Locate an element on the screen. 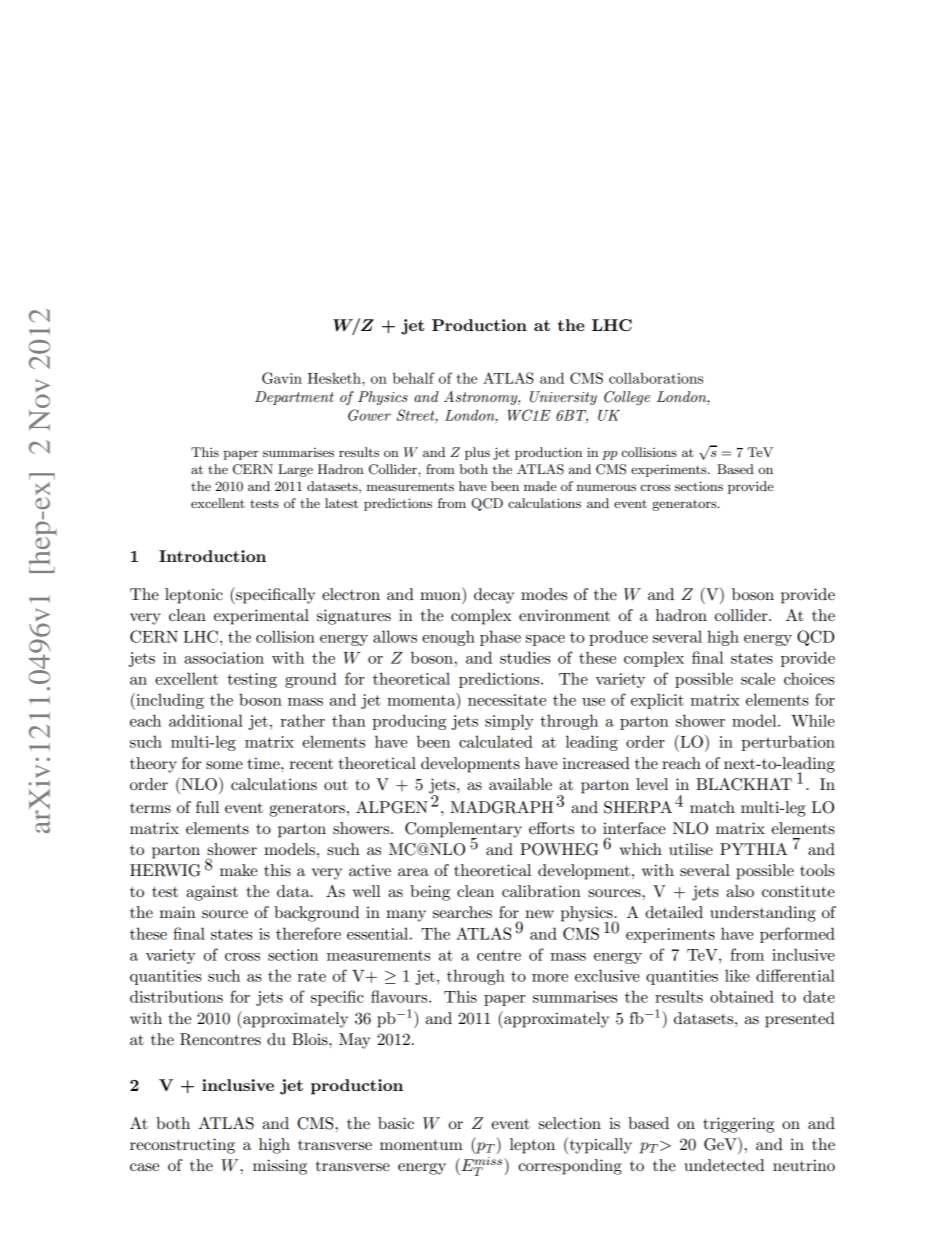 The height and width of the screenshot is (1233, 952). scale is located at coordinates (758, 678).
